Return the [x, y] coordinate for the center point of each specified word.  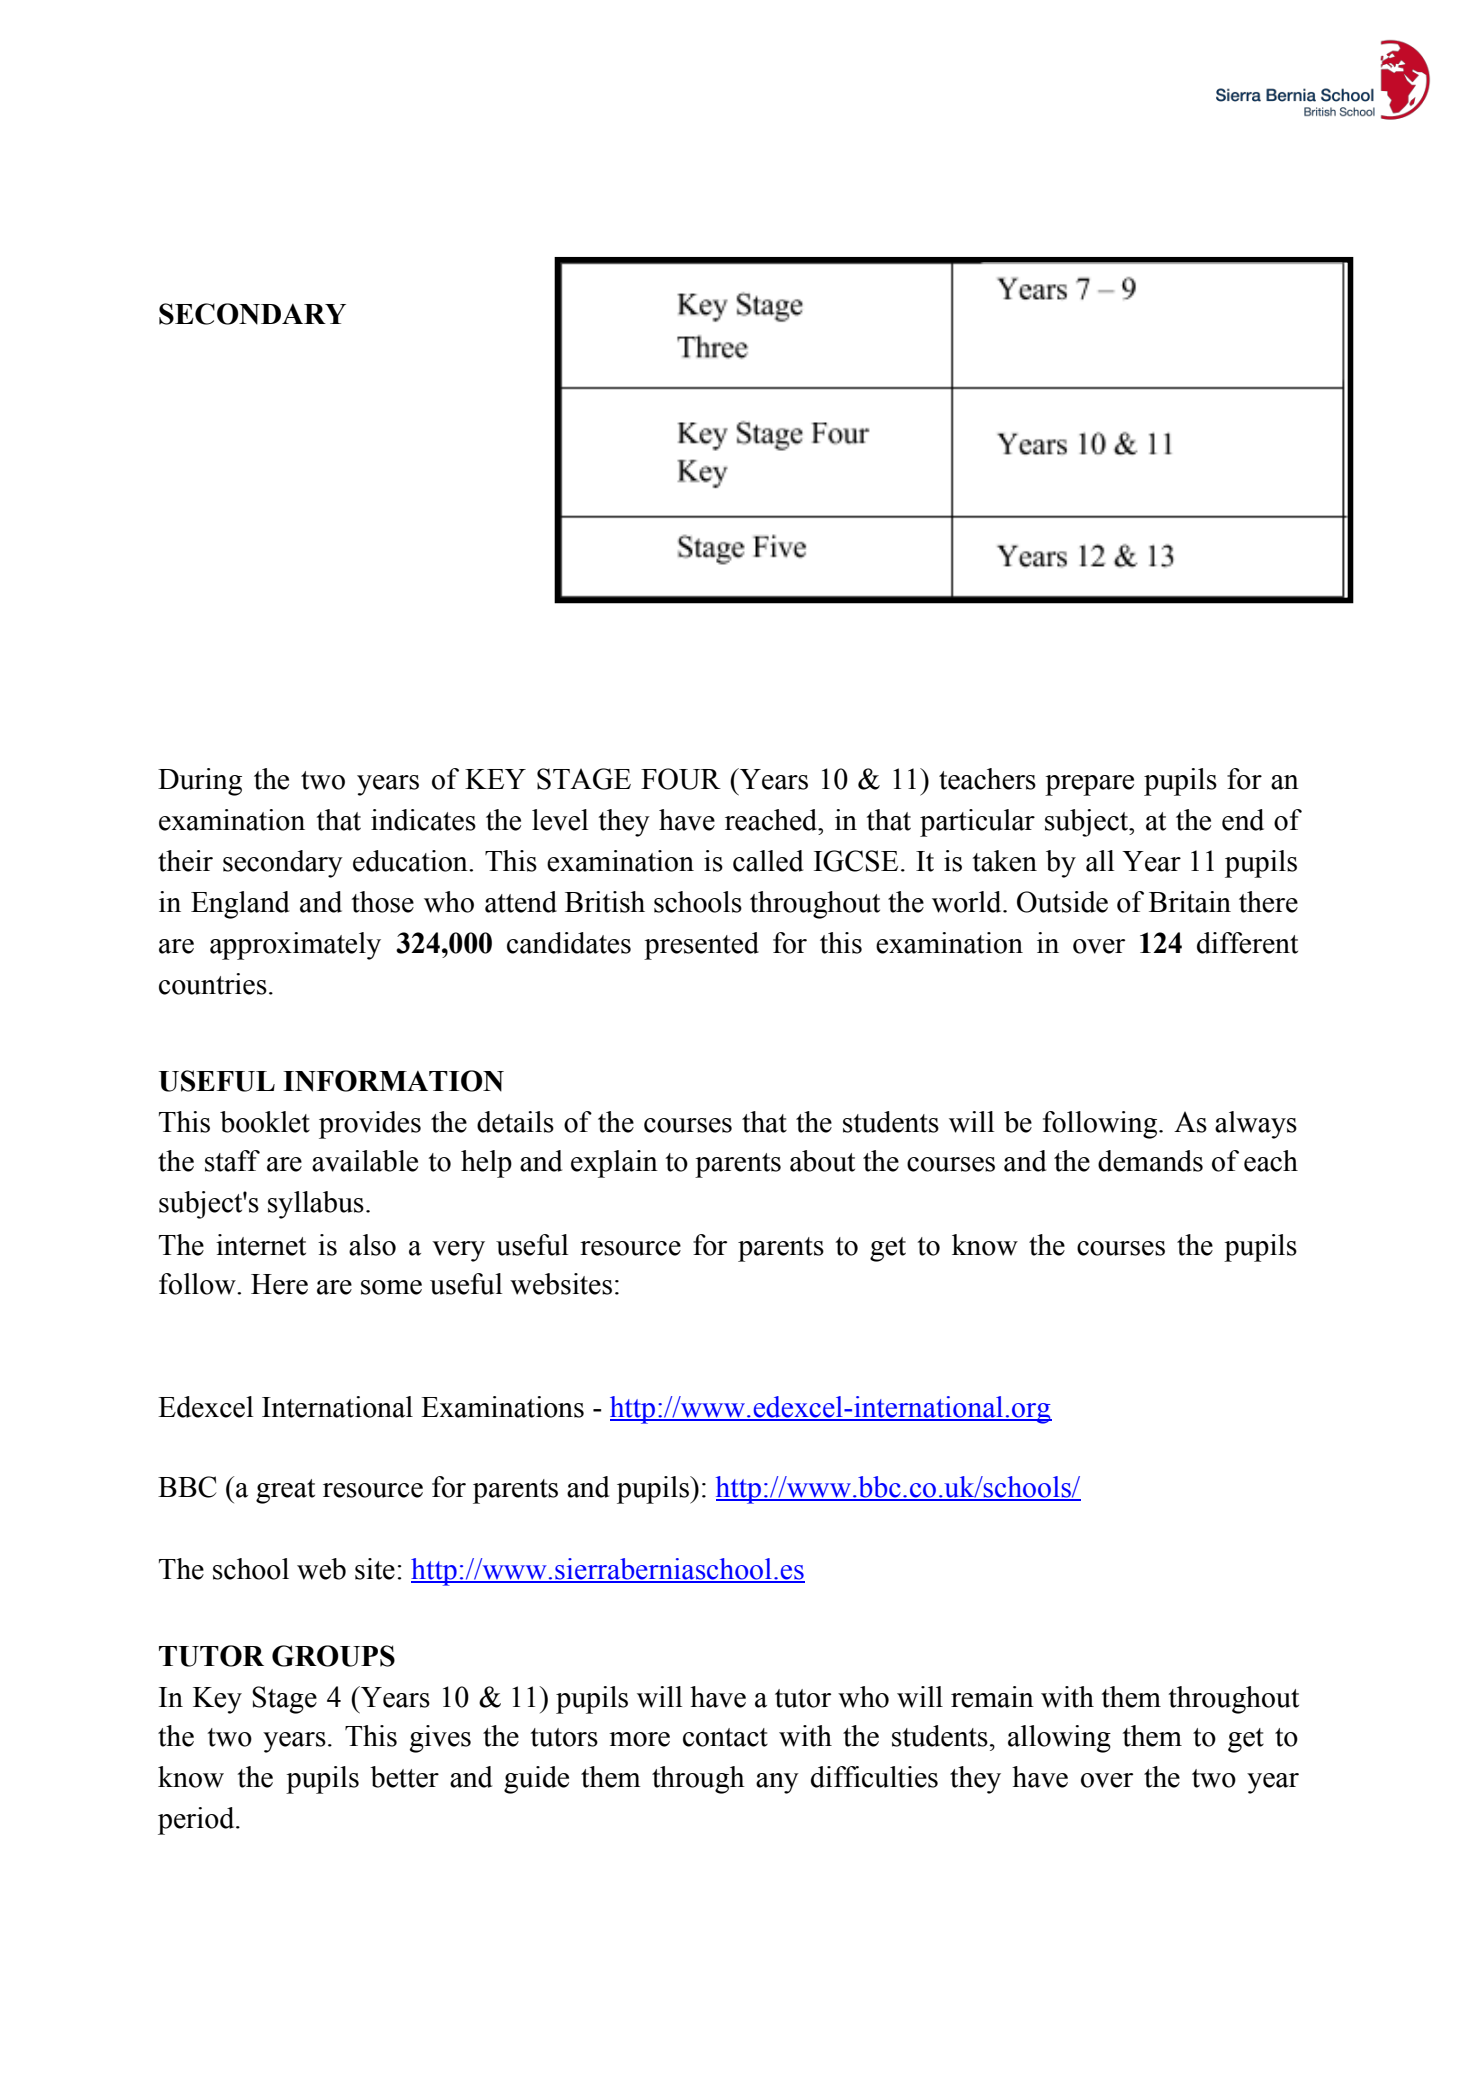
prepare [1089, 785]
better [404, 1777]
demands [1150, 1161]
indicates [423, 820]
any [777, 1783]
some [391, 1287]
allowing [1059, 1739]
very [458, 1251]
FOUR [681, 779]
